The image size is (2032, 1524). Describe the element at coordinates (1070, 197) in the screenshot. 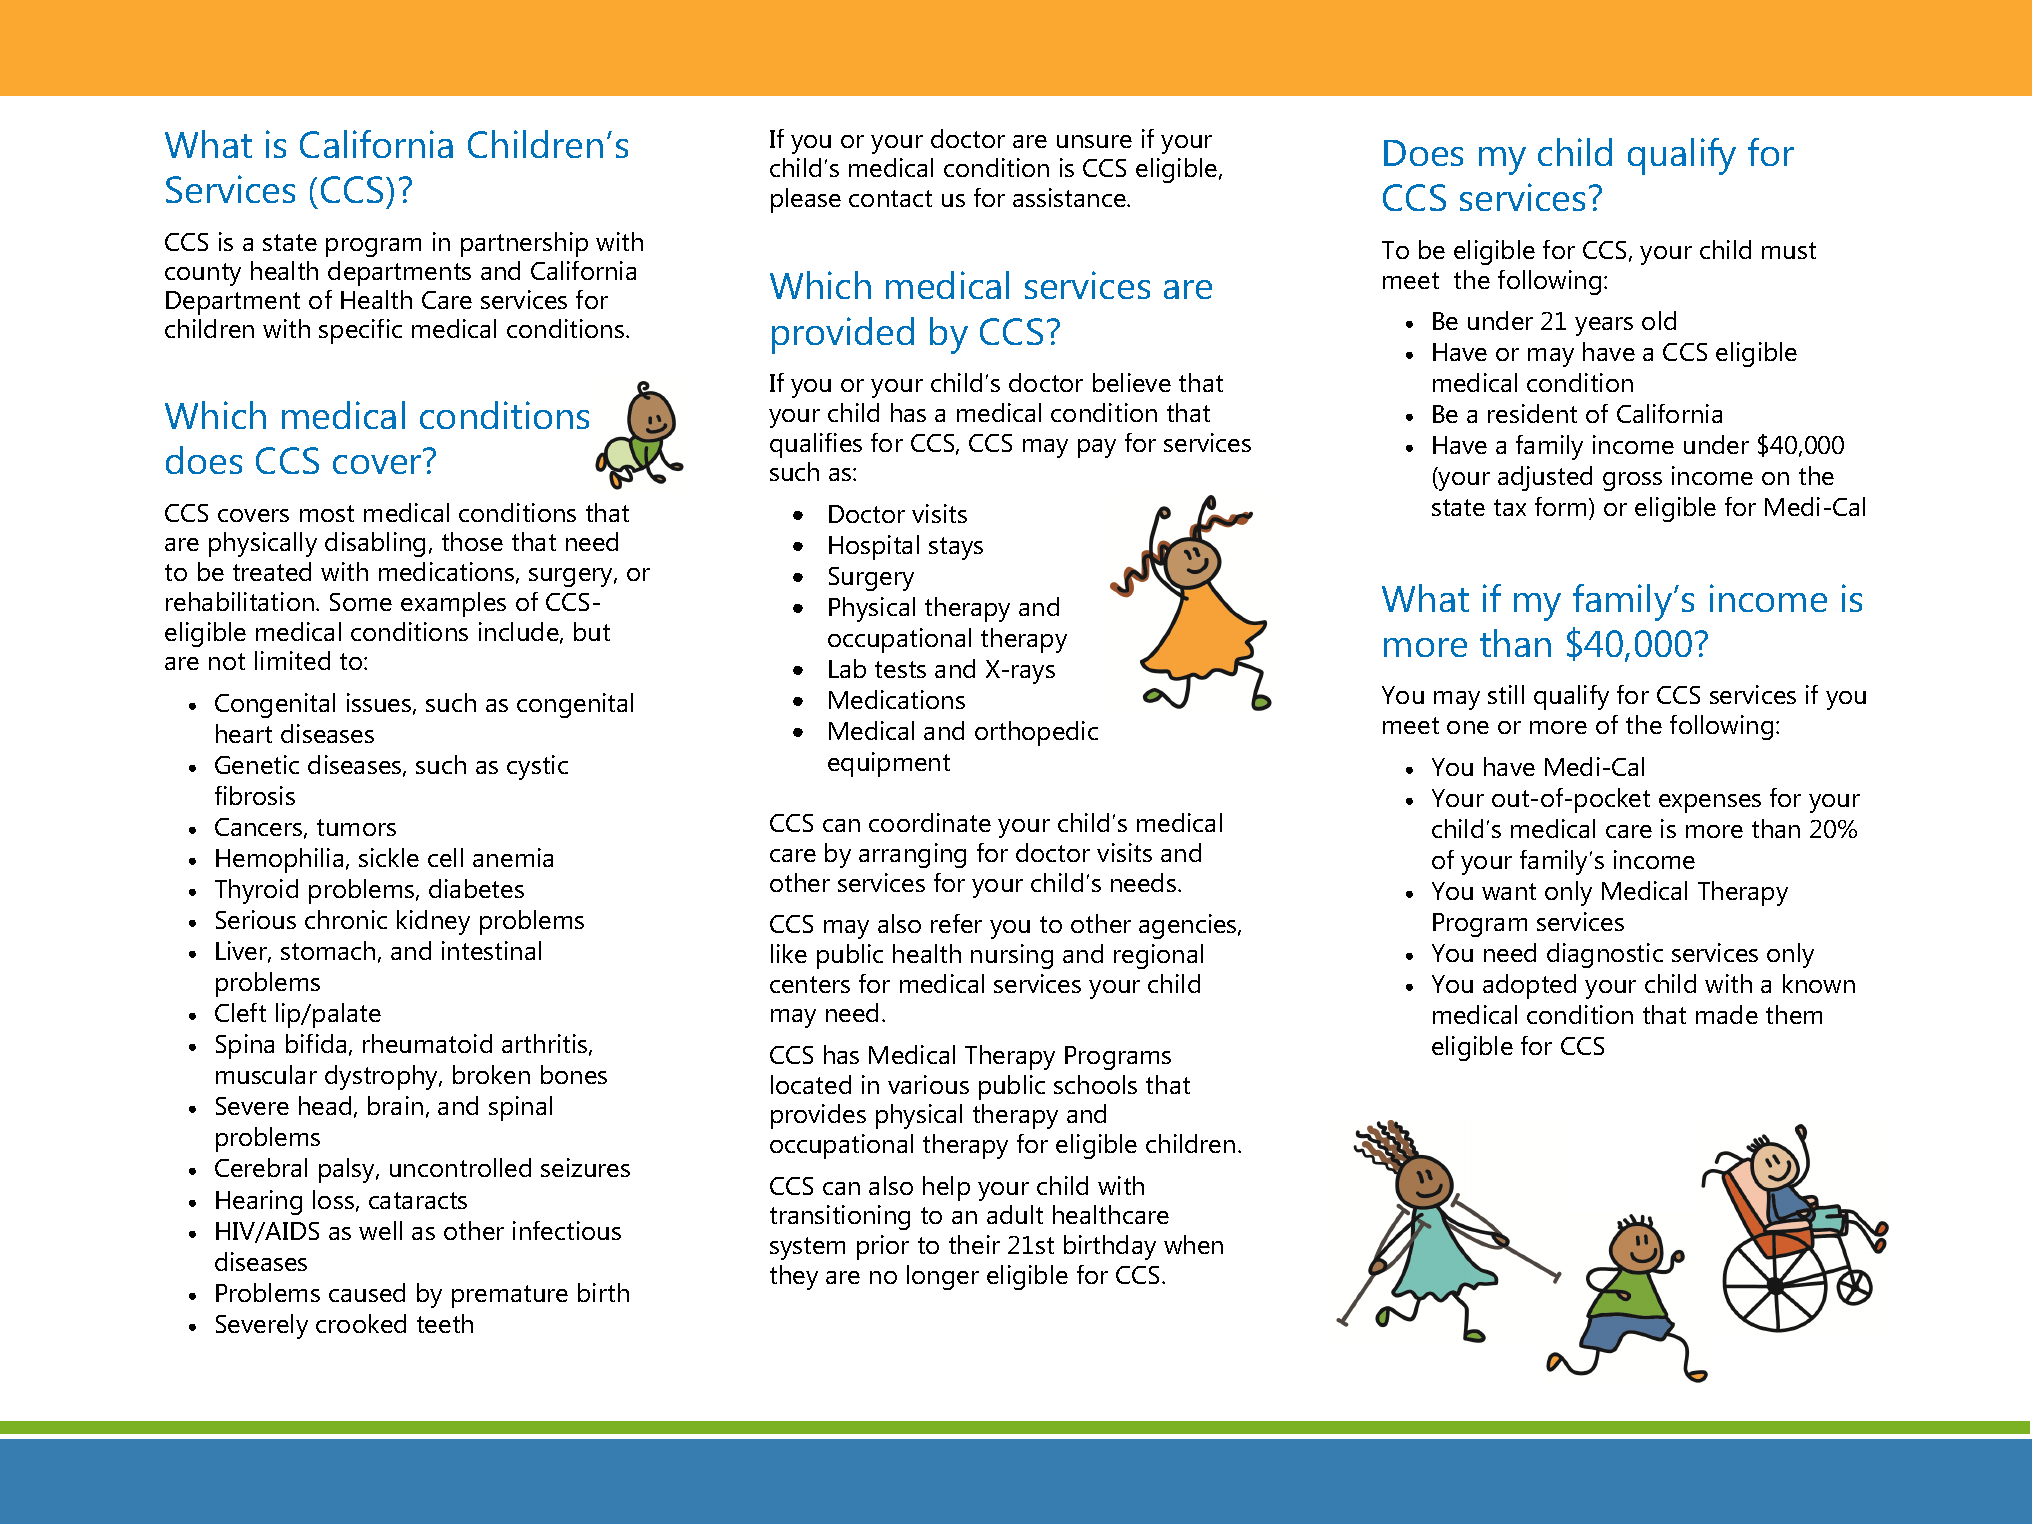

I see `assistance` at that location.
